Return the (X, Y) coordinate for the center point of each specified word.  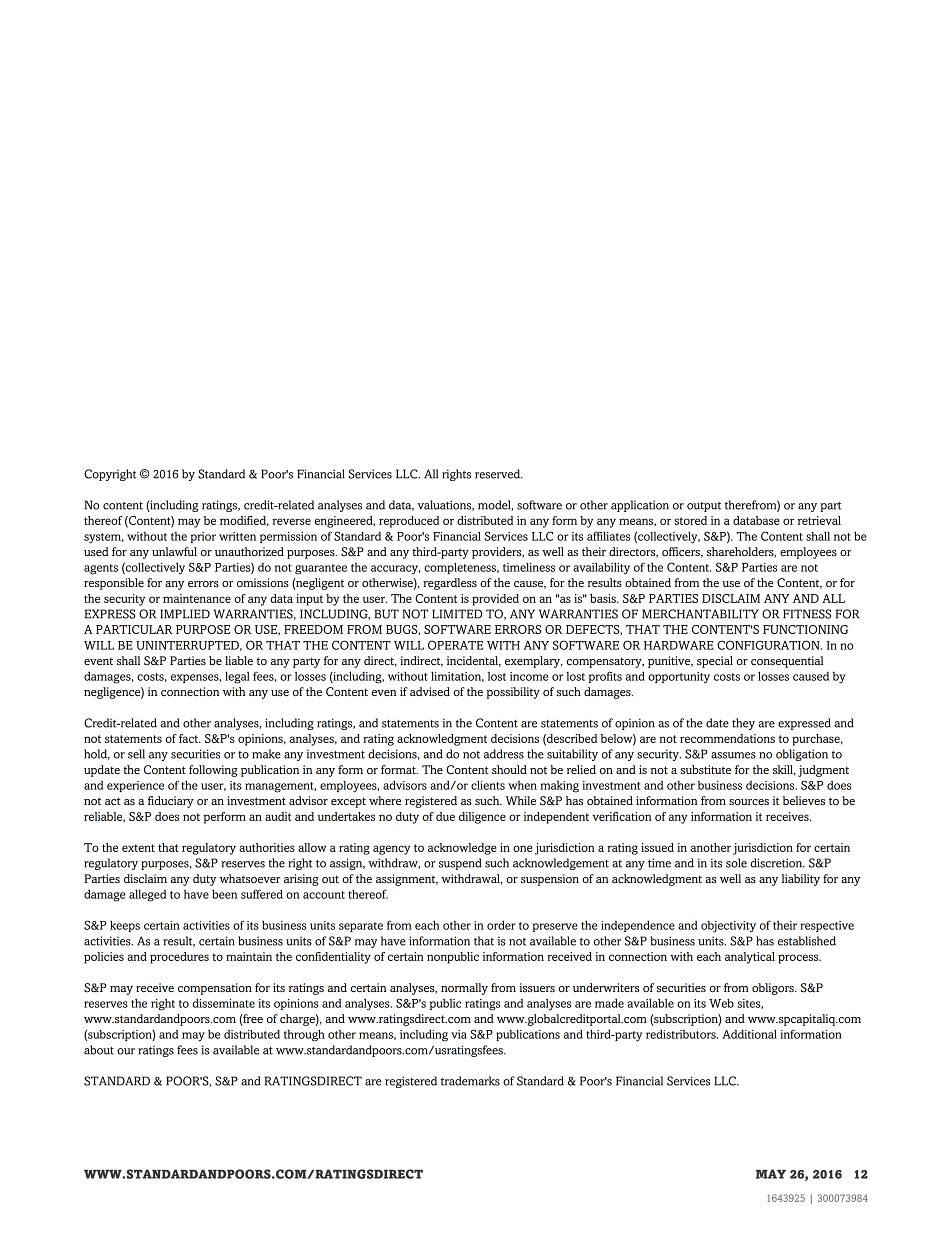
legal (237, 677)
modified (244, 521)
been (224, 894)
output (704, 507)
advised (430, 691)
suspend (460, 864)
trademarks (470, 1081)
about (99, 1050)
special (715, 662)
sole (736, 863)
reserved (499, 474)
